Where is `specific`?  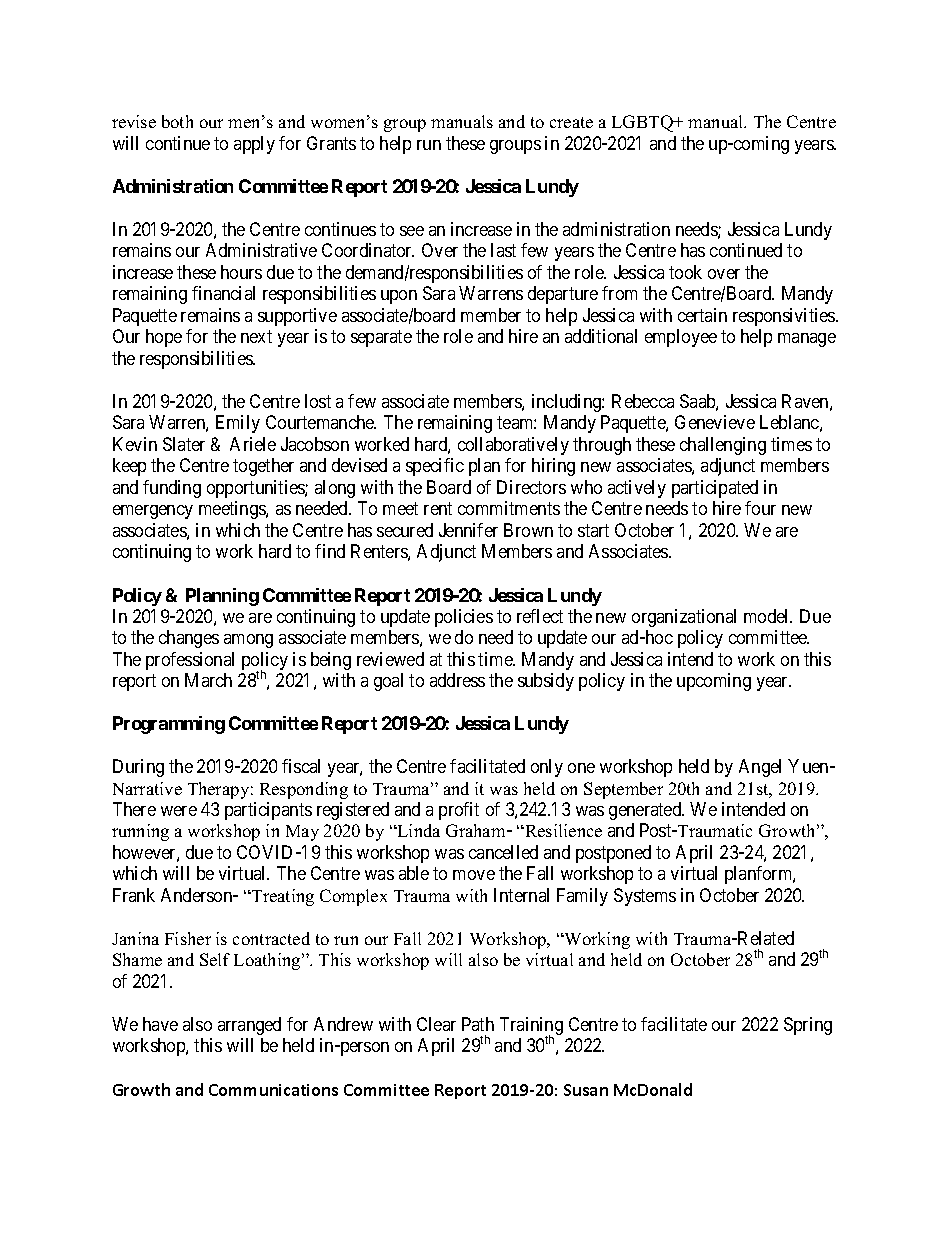
specific is located at coordinates (435, 467).
